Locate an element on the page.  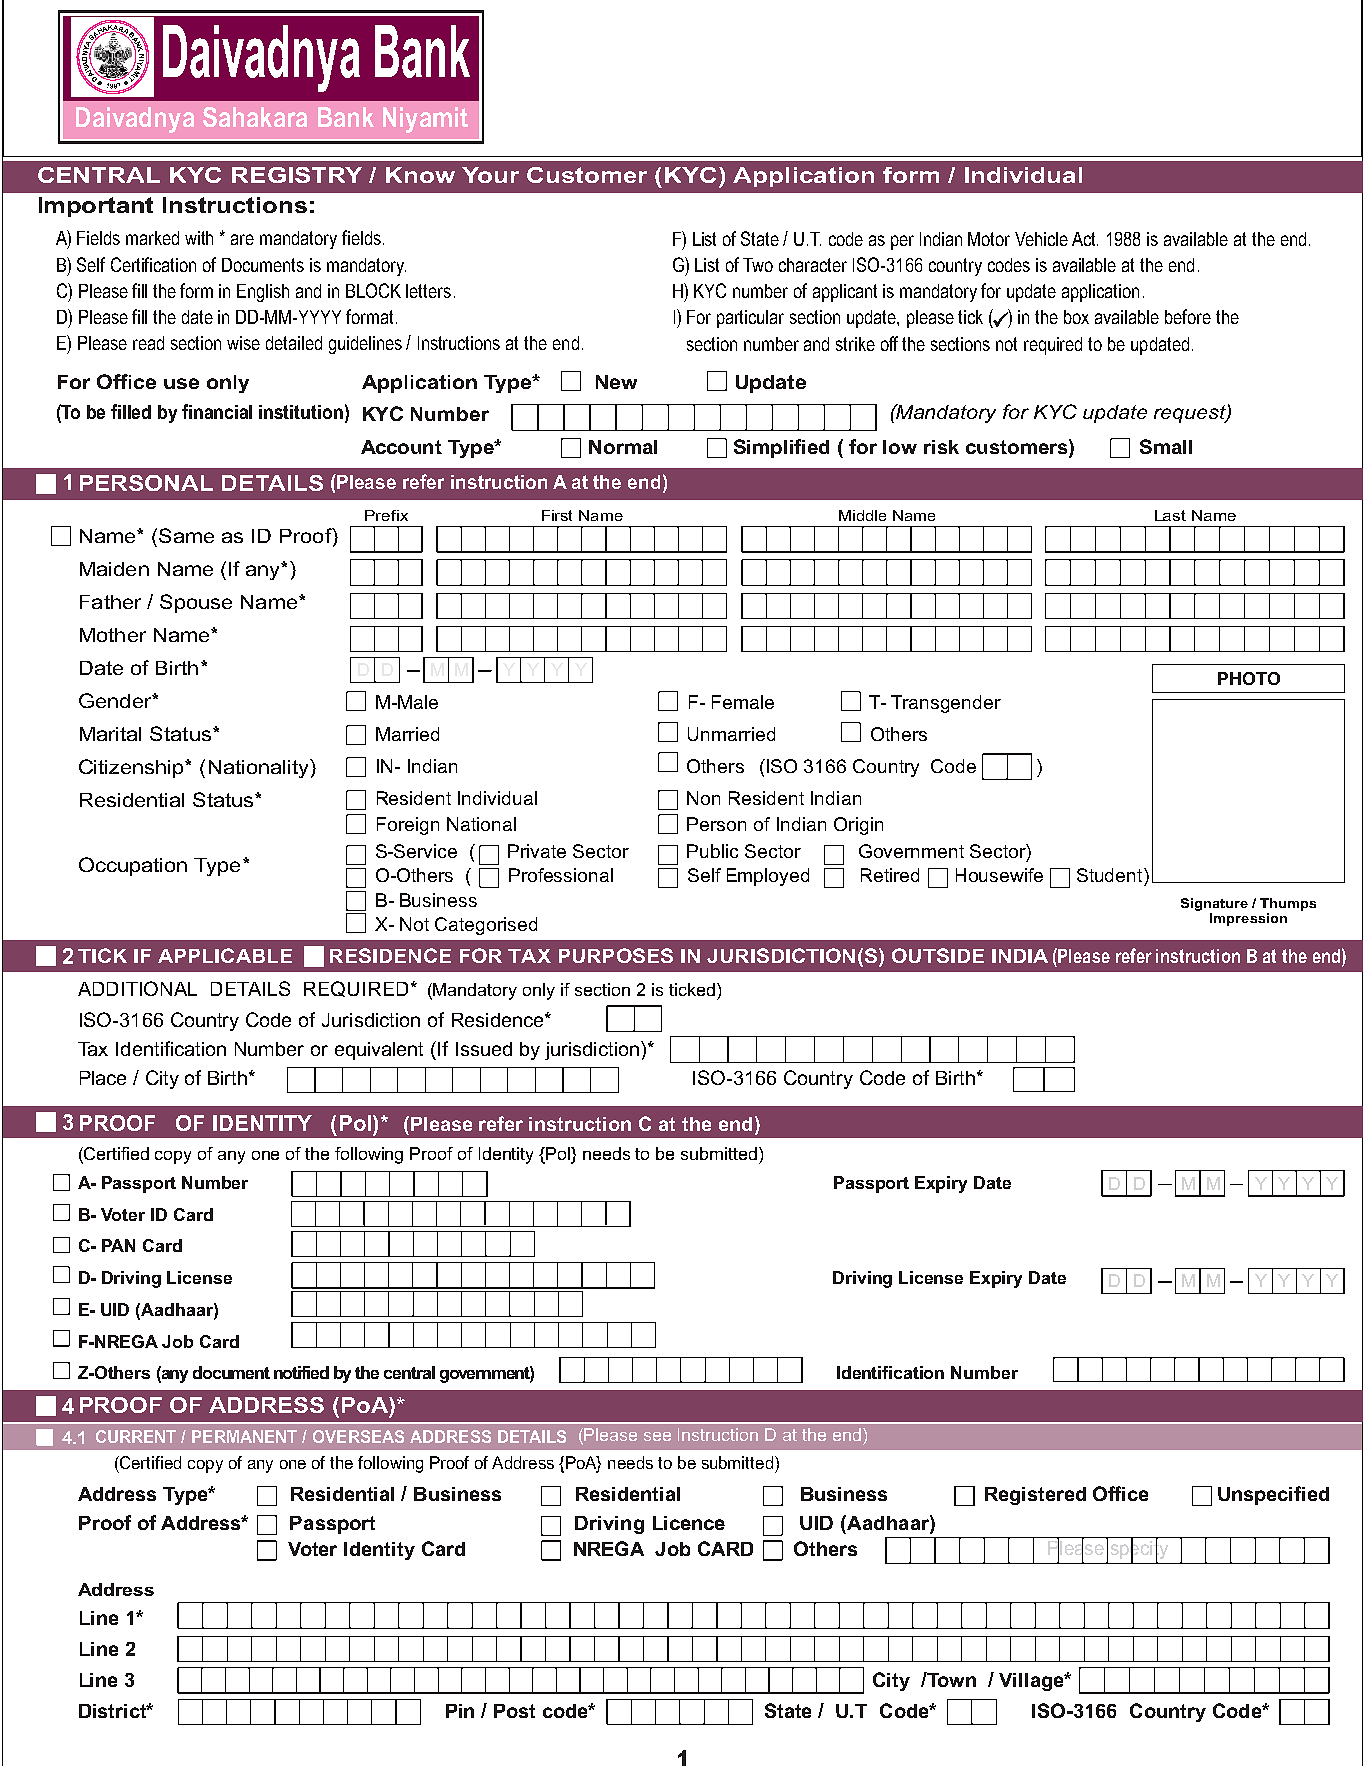
APPLICABLE is located at coordinates (225, 955).
